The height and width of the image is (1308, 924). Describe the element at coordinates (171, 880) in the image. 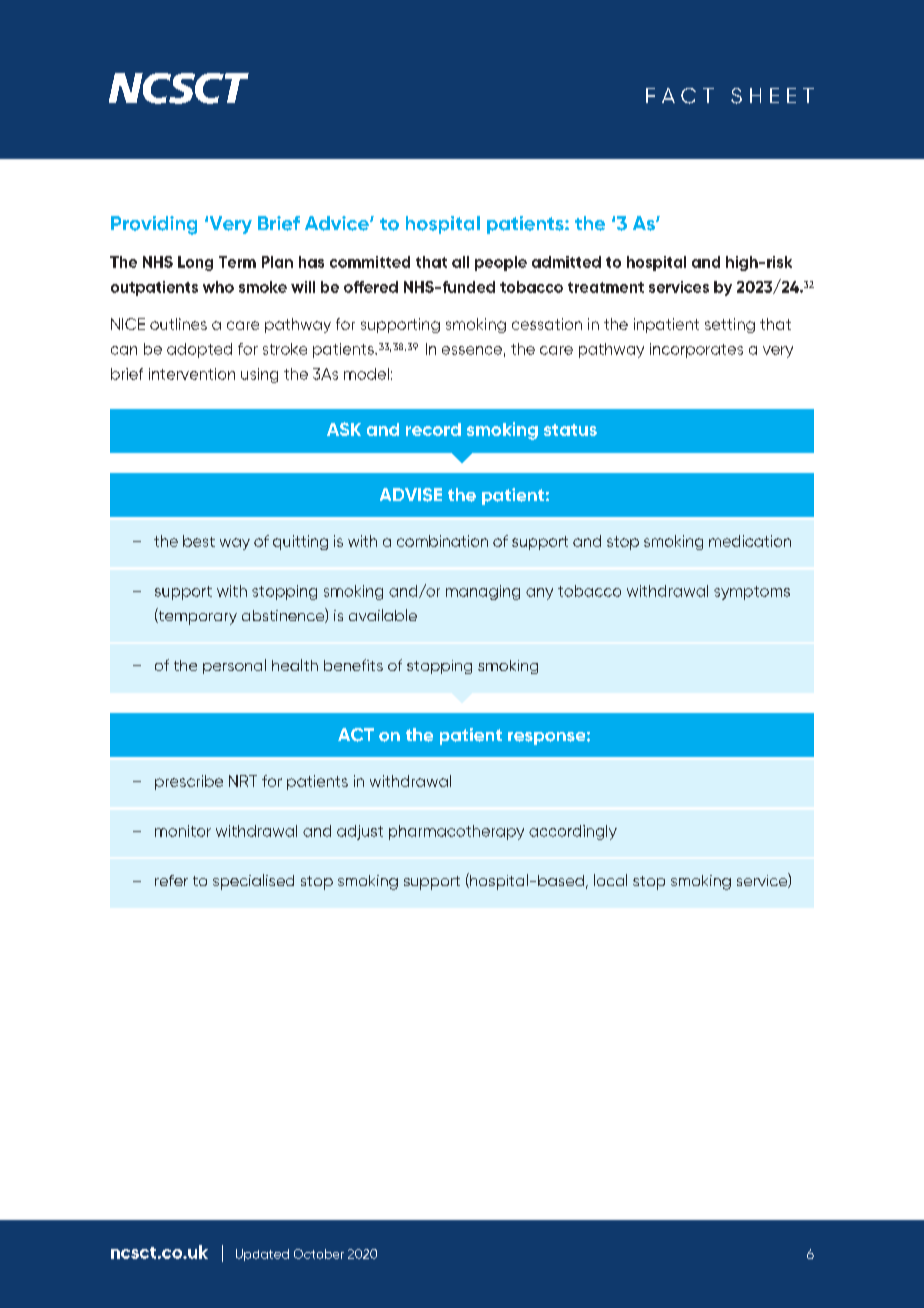

I see `refer` at that location.
